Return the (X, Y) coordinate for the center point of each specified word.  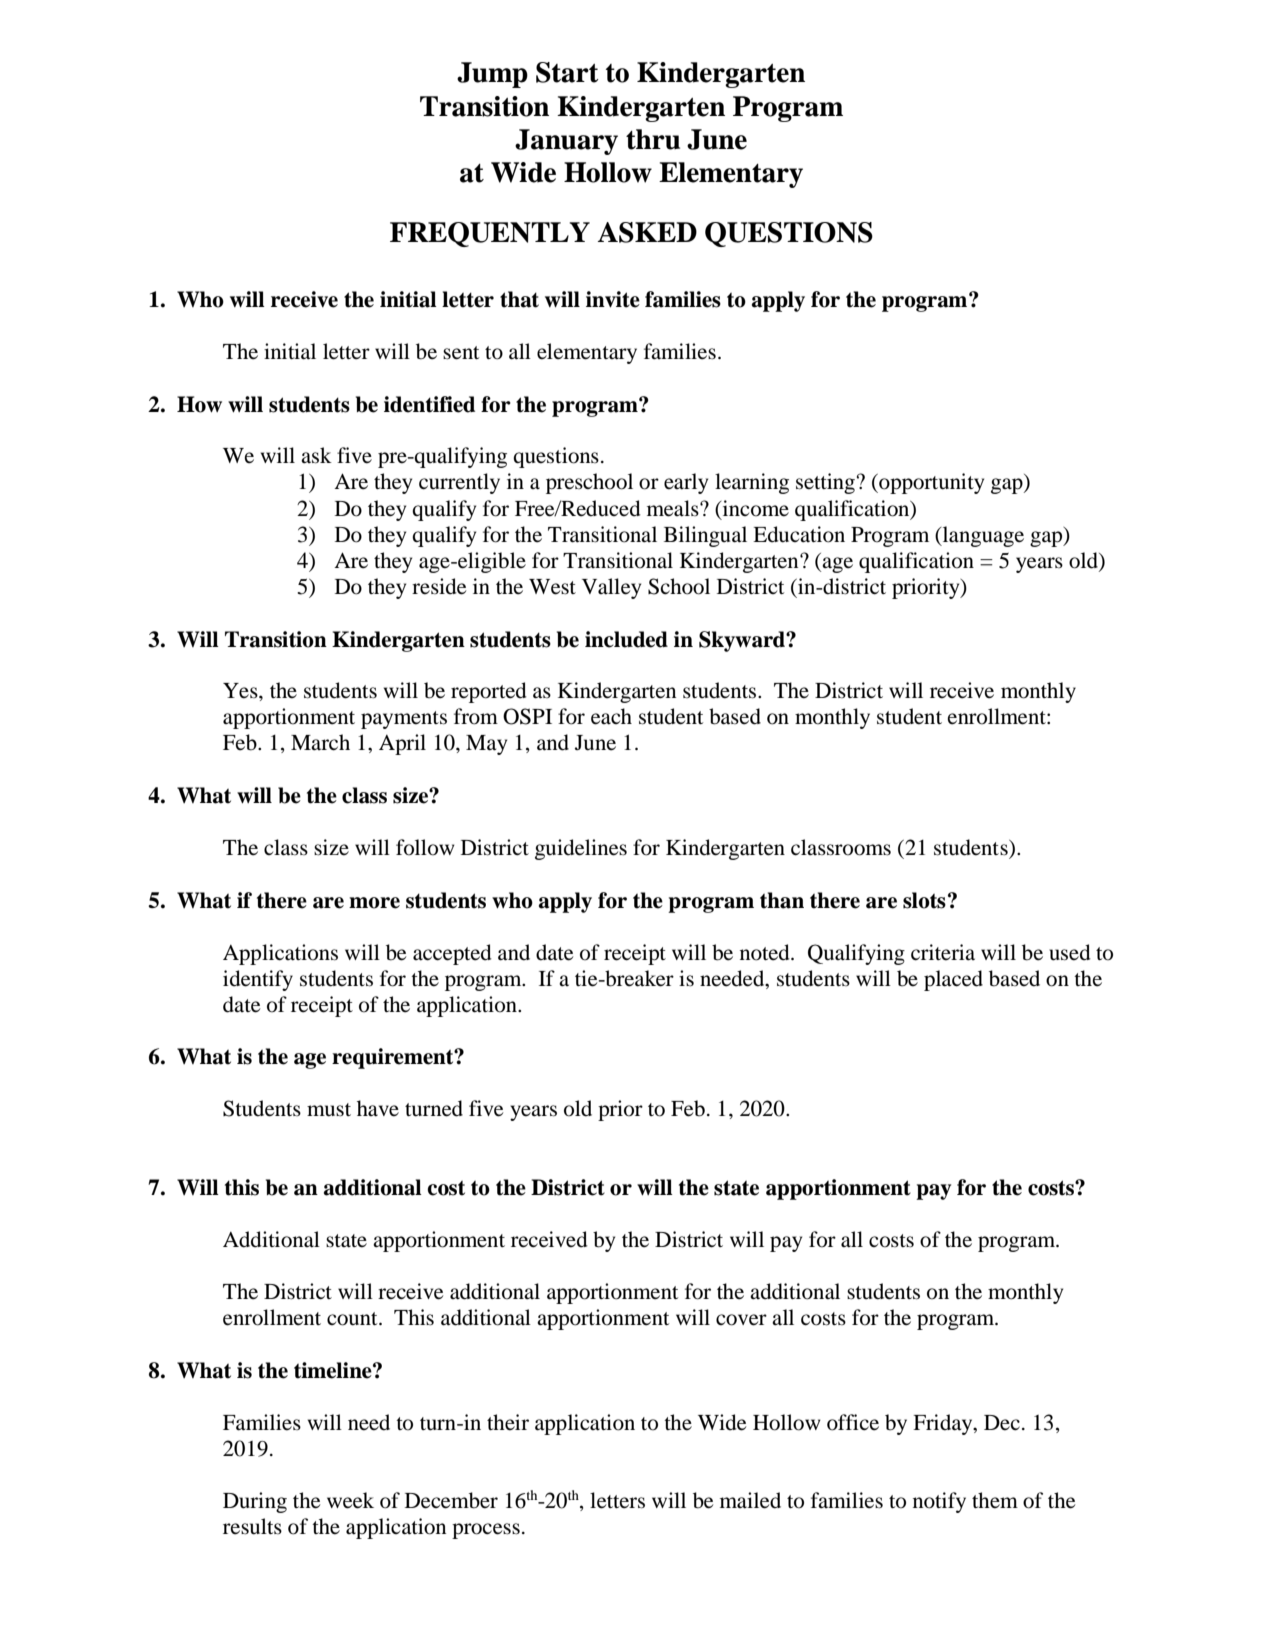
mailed (750, 1500)
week (350, 1500)
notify (939, 1502)
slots (924, 900)
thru (653, 139)
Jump (492, 75)
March (320, 742)
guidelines (581, 849)
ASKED (647, 232)
